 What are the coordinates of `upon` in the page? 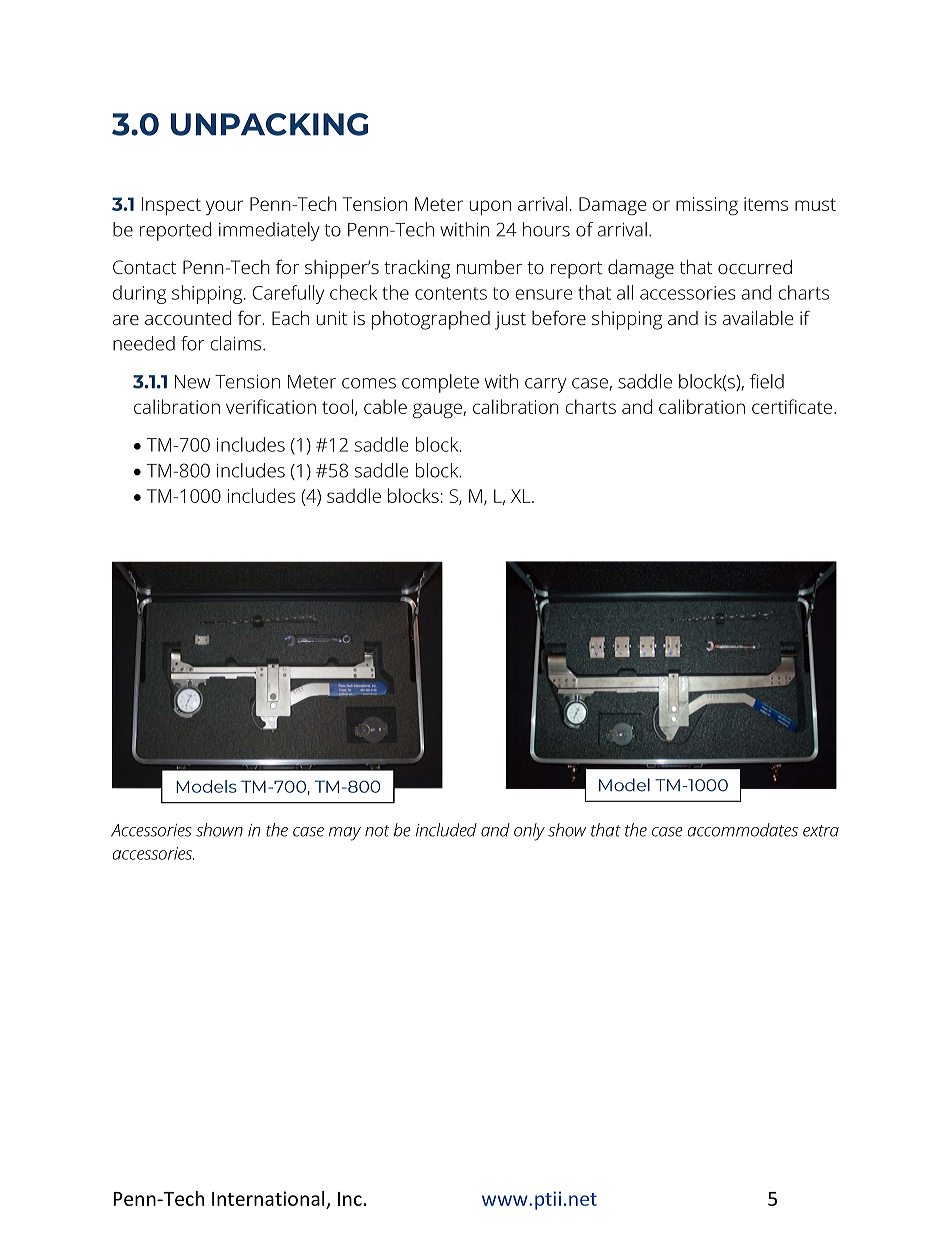 It's located at (490, 207).
